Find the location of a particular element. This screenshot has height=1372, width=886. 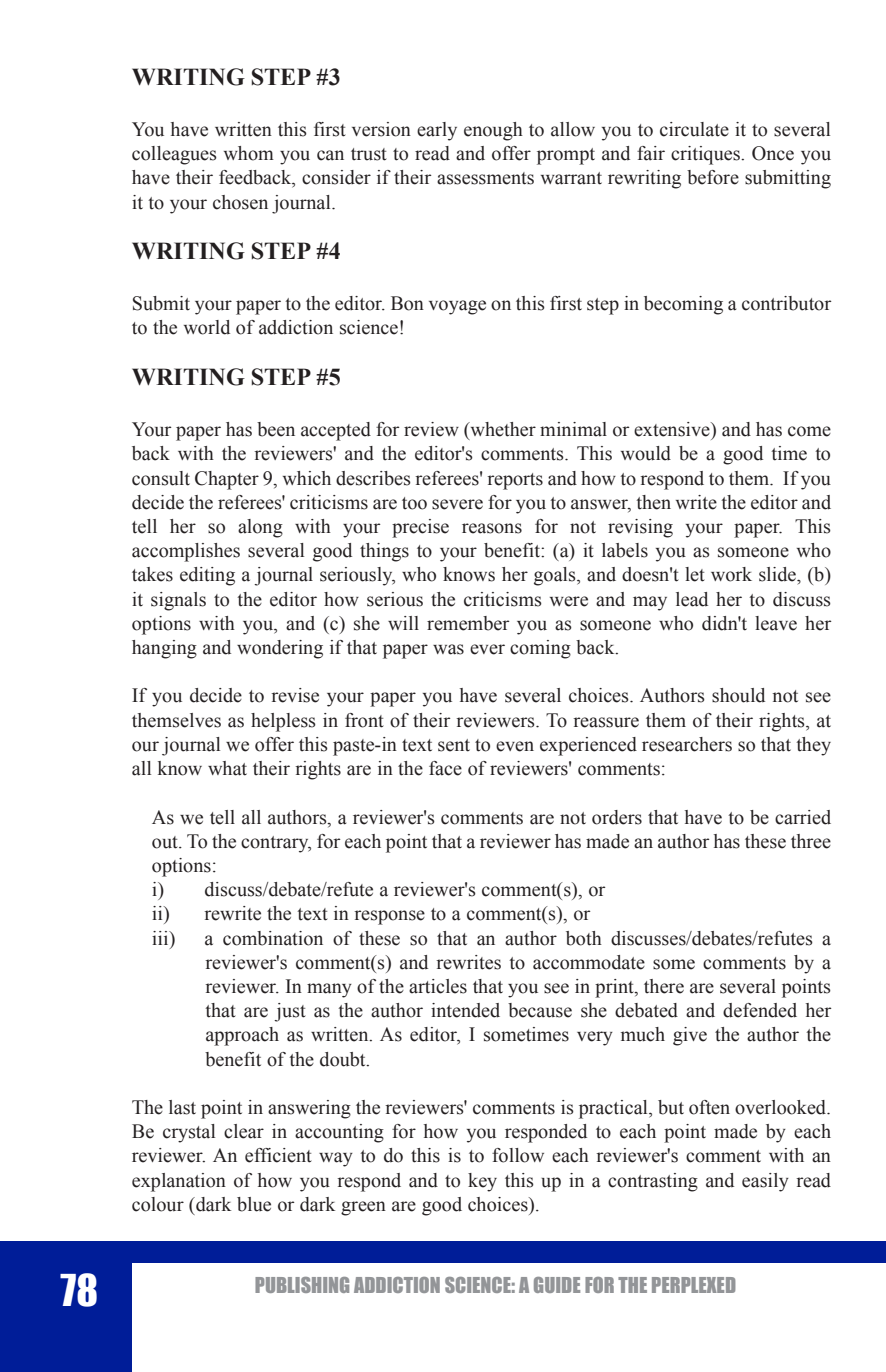

voyage is located at coordinates (457, 307).
